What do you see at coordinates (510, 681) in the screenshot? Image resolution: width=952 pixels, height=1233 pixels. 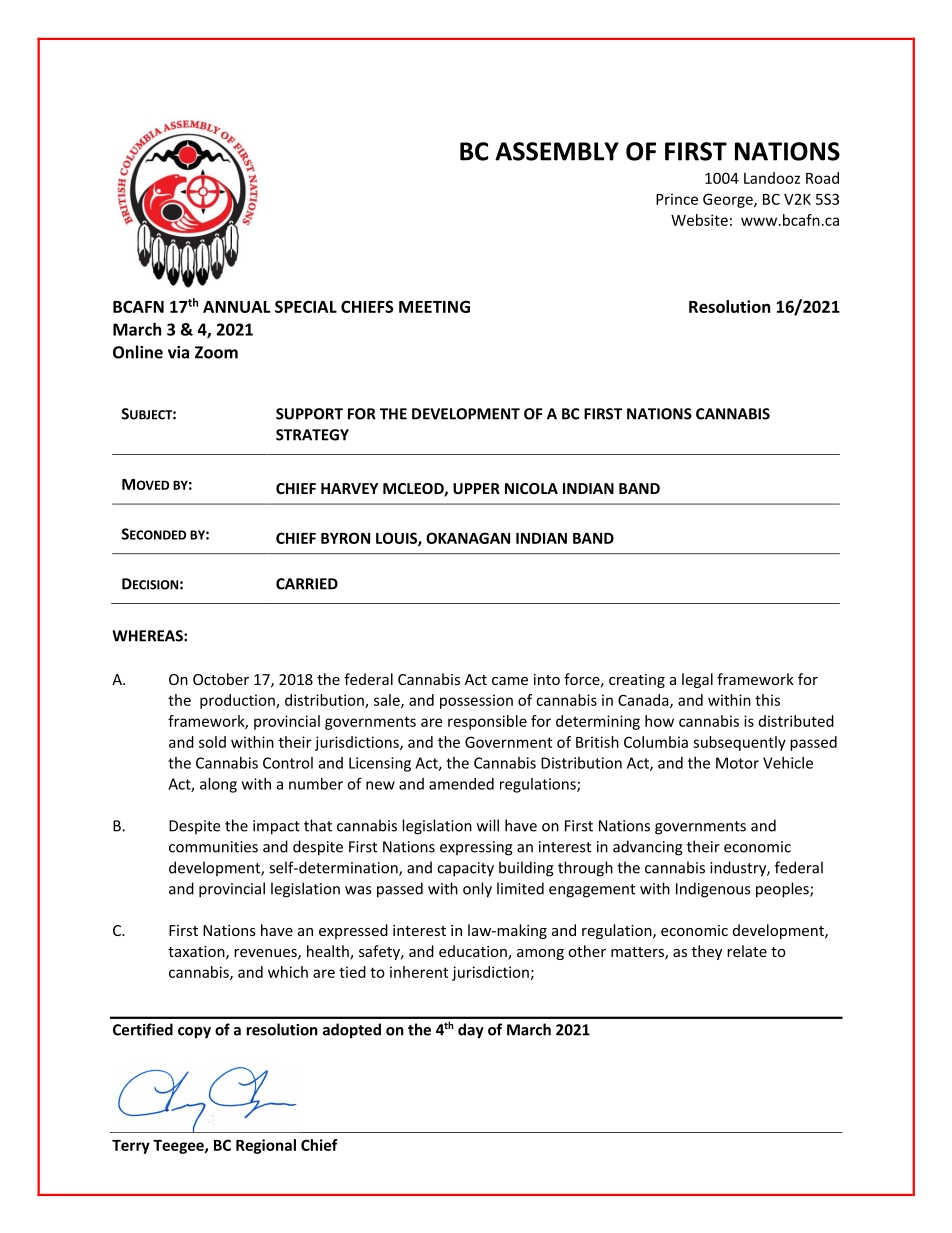 I see `came` at bounding box center [510, 681].
